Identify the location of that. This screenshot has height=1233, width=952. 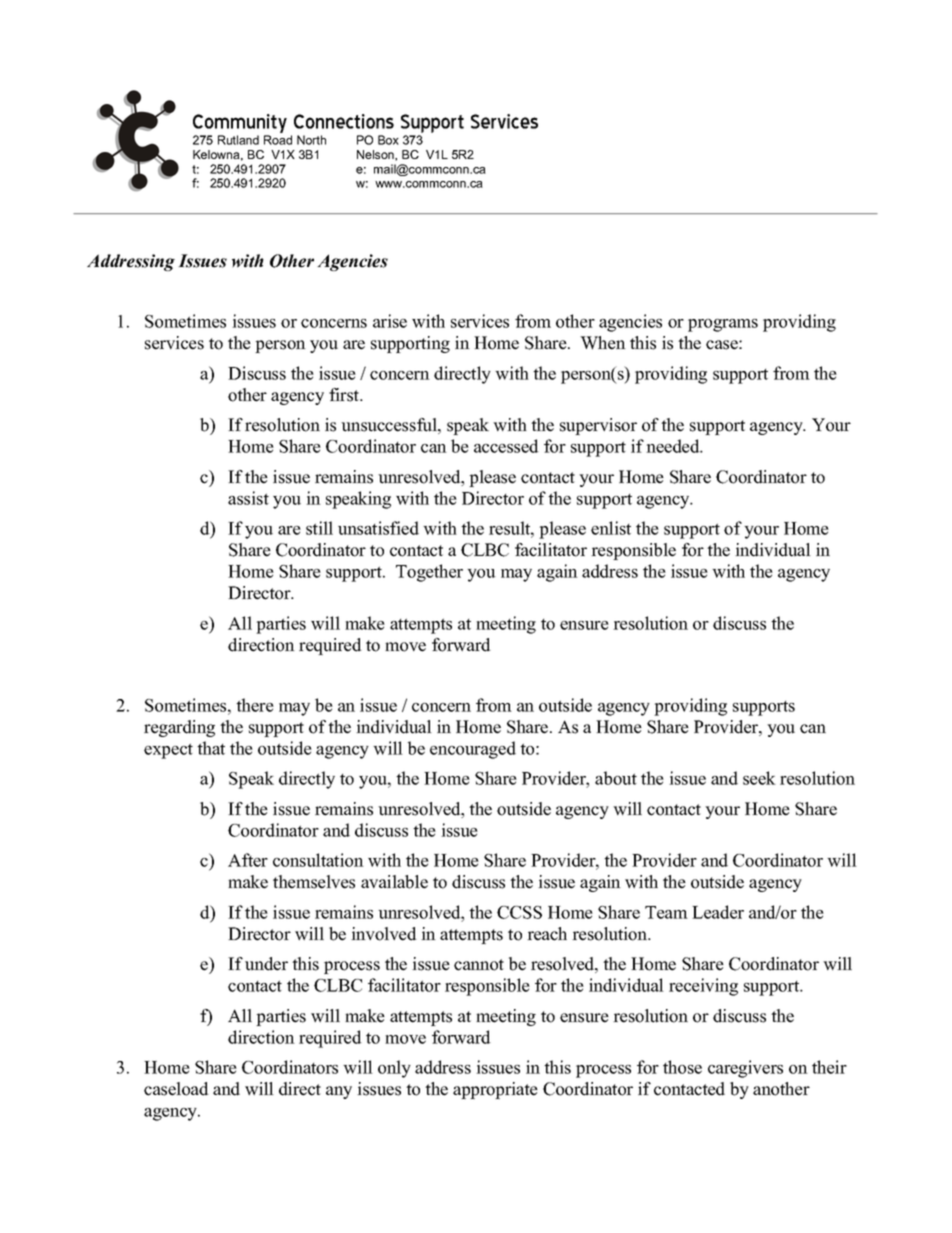
(211, 748).
